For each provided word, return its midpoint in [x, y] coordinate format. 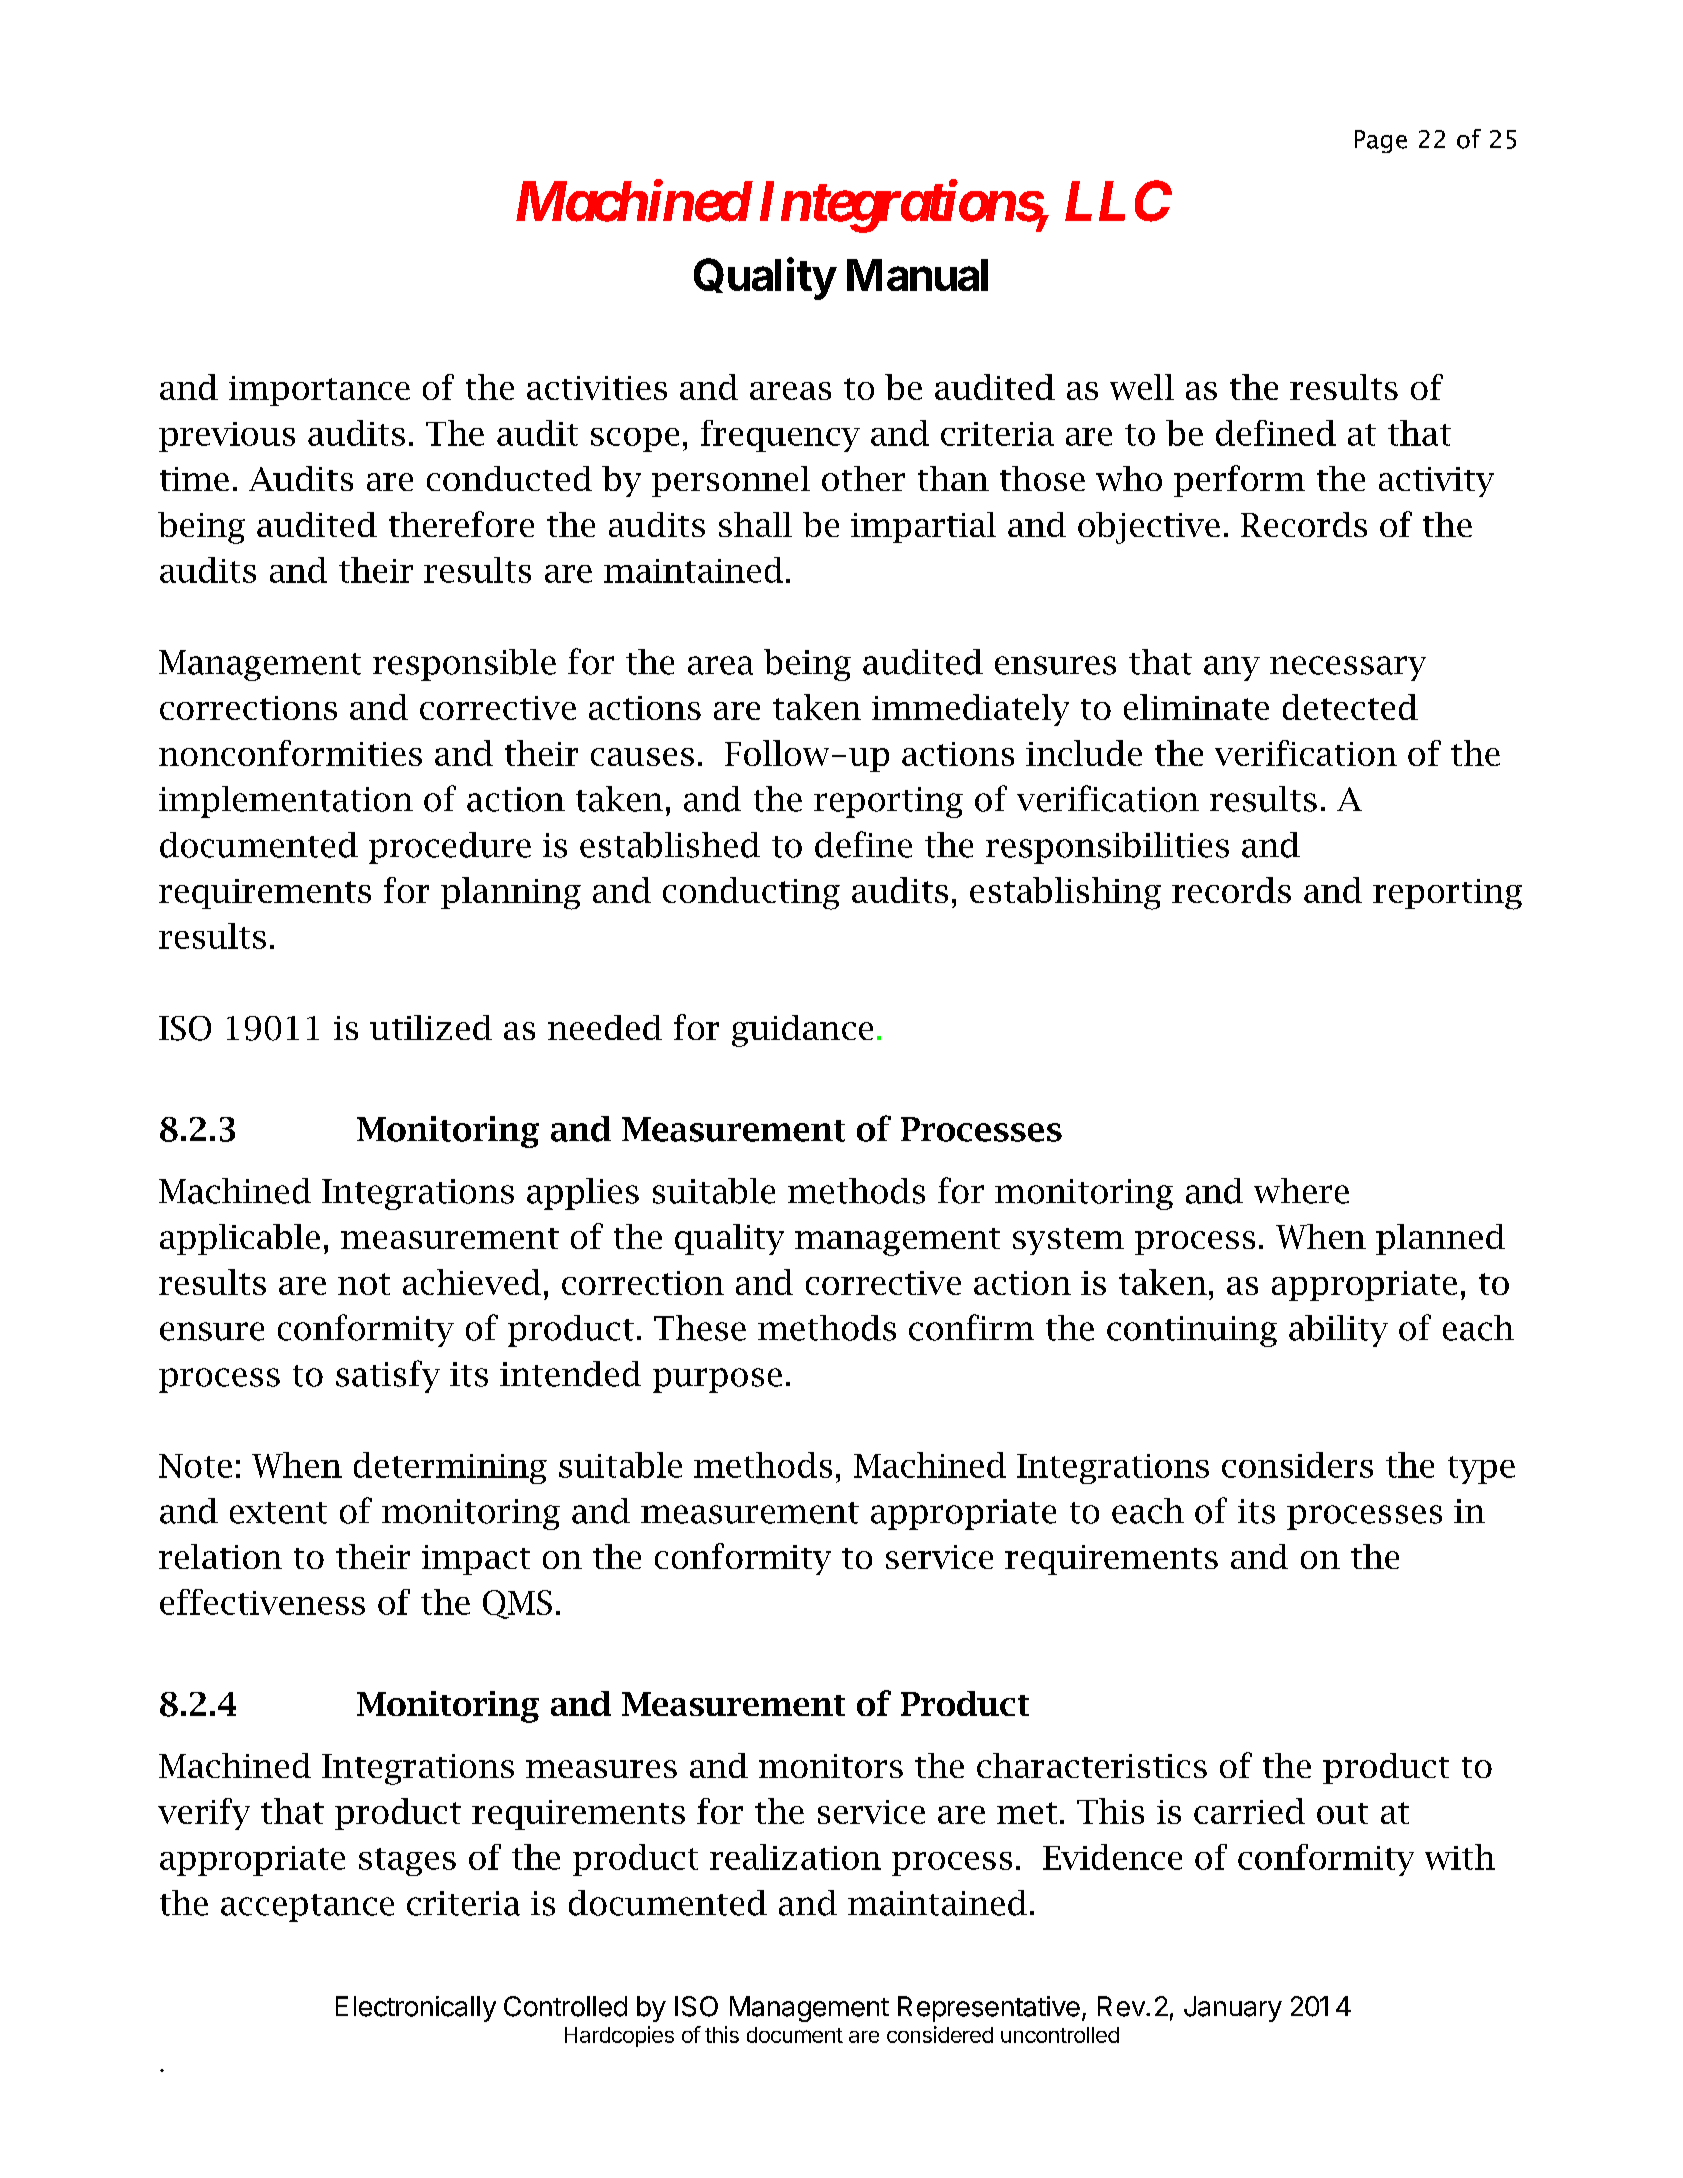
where [1301, 1191]
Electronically [416, 2009]
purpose [717, 1380]
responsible [464, 665]
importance [319, 391]
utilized [431, 1027]
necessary [1348, 668]
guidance [802, 1031]
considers [1297, 1465]
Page [1381, 141]
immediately [970, 710]
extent [278, 1513]
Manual [917, 275]
